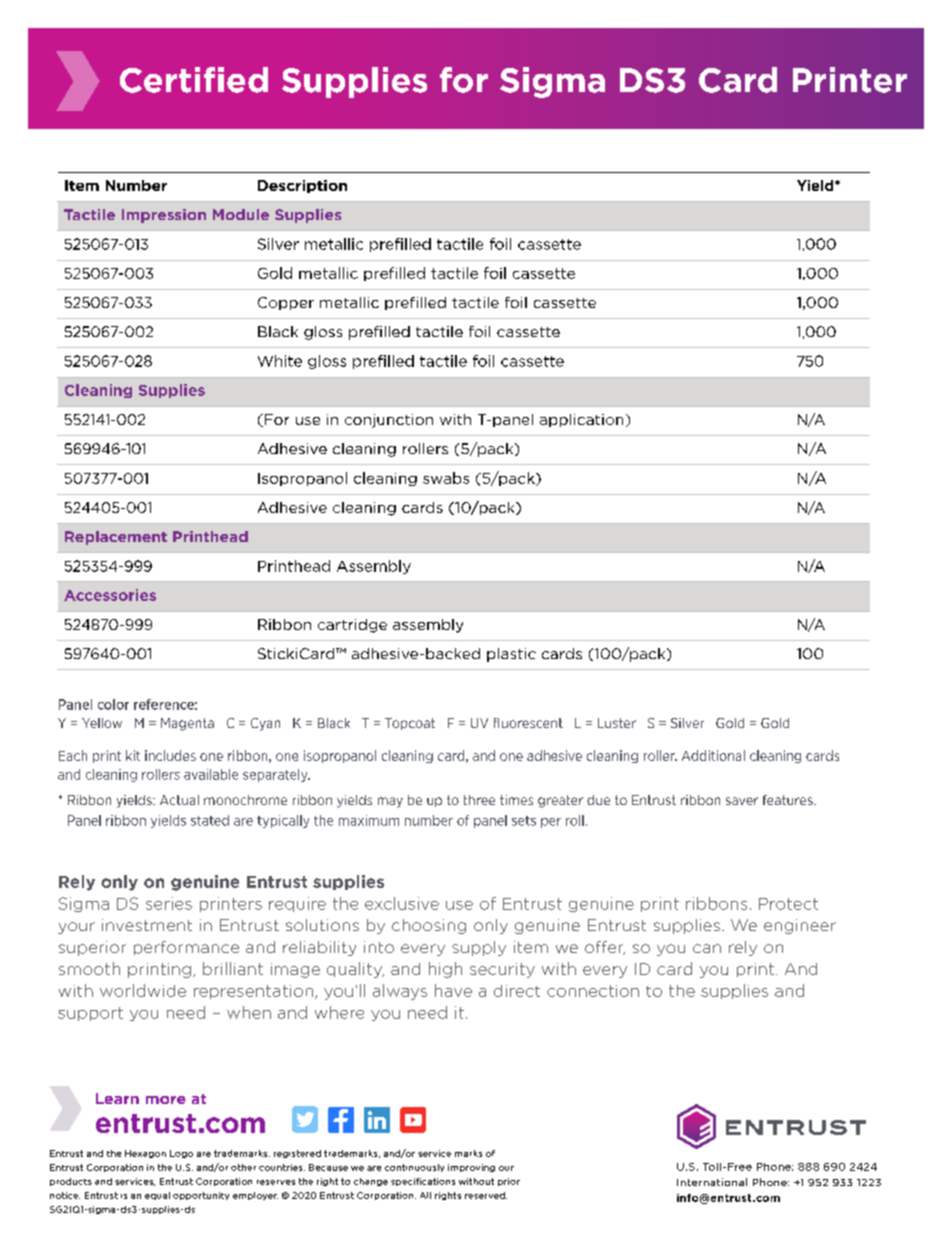 This image has height=1233, width=952. What do you see at coordinates (145, 1154) in the image?
I see `Hexagon` at bounding box center [145, 1154].
